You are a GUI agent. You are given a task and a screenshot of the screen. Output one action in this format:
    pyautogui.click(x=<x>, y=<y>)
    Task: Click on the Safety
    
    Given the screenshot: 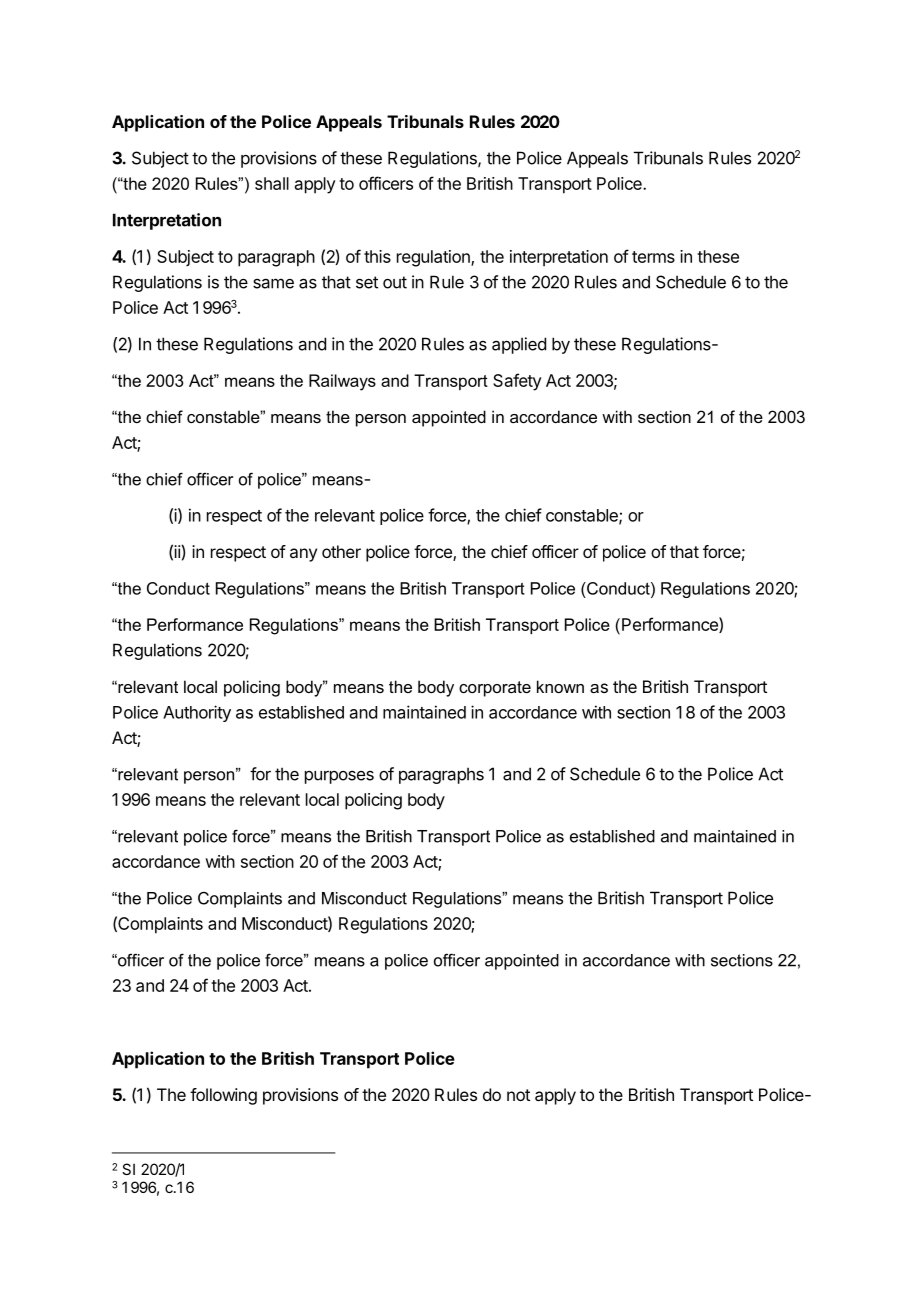 What is the action you would take?
    pyautogui.click(x=517, y=382)
